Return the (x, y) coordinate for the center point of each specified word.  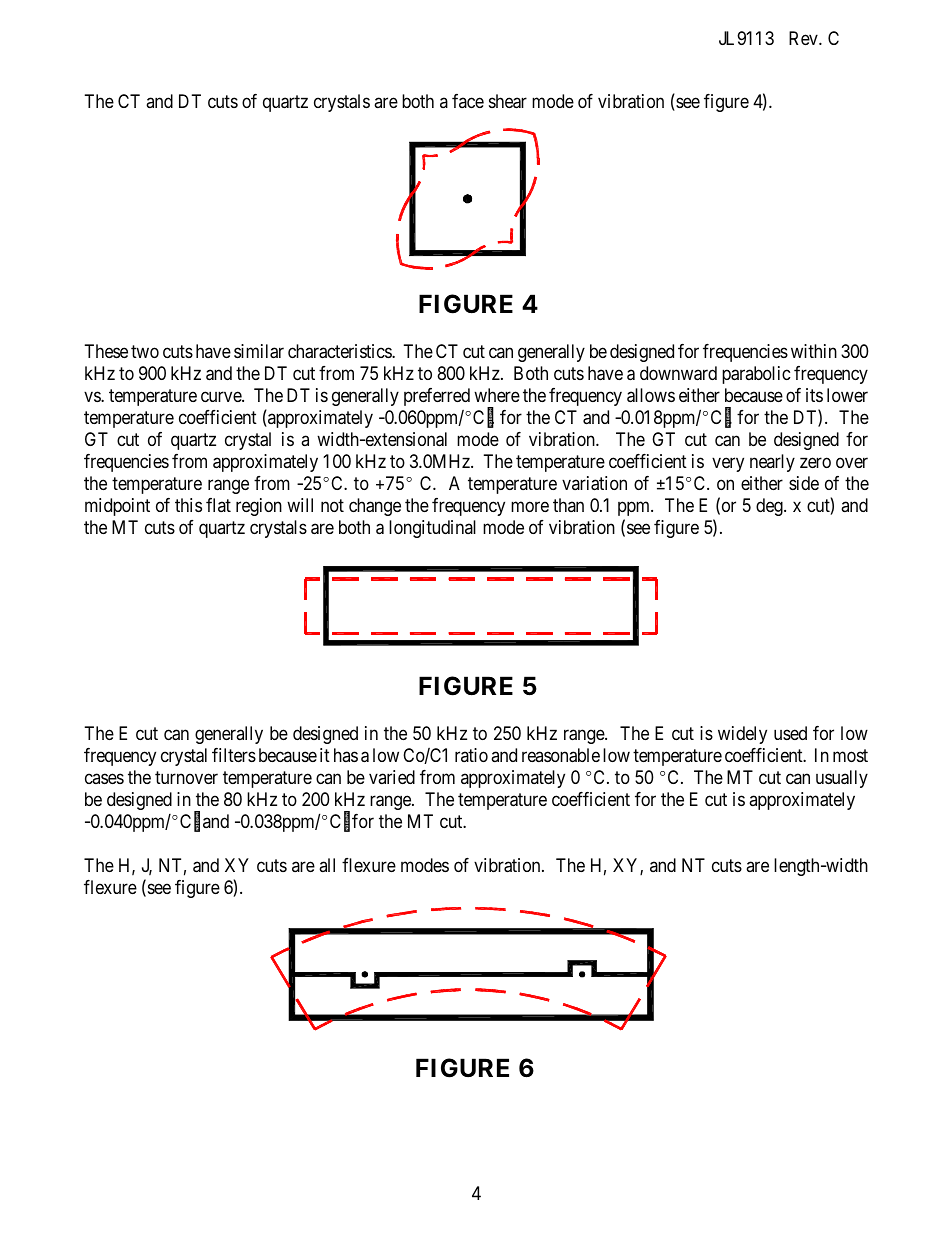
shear (508, 101)
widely (742, 735)
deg (770, 507)
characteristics (340, 351)
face (468, 101)
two (145, 351)
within (814, 351)
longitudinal (432, 529)
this (188, 505)
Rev (804, 38)
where (497, 395)
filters (234, 755)
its (814, 395)
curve (222, 396)
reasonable (561, 755)
